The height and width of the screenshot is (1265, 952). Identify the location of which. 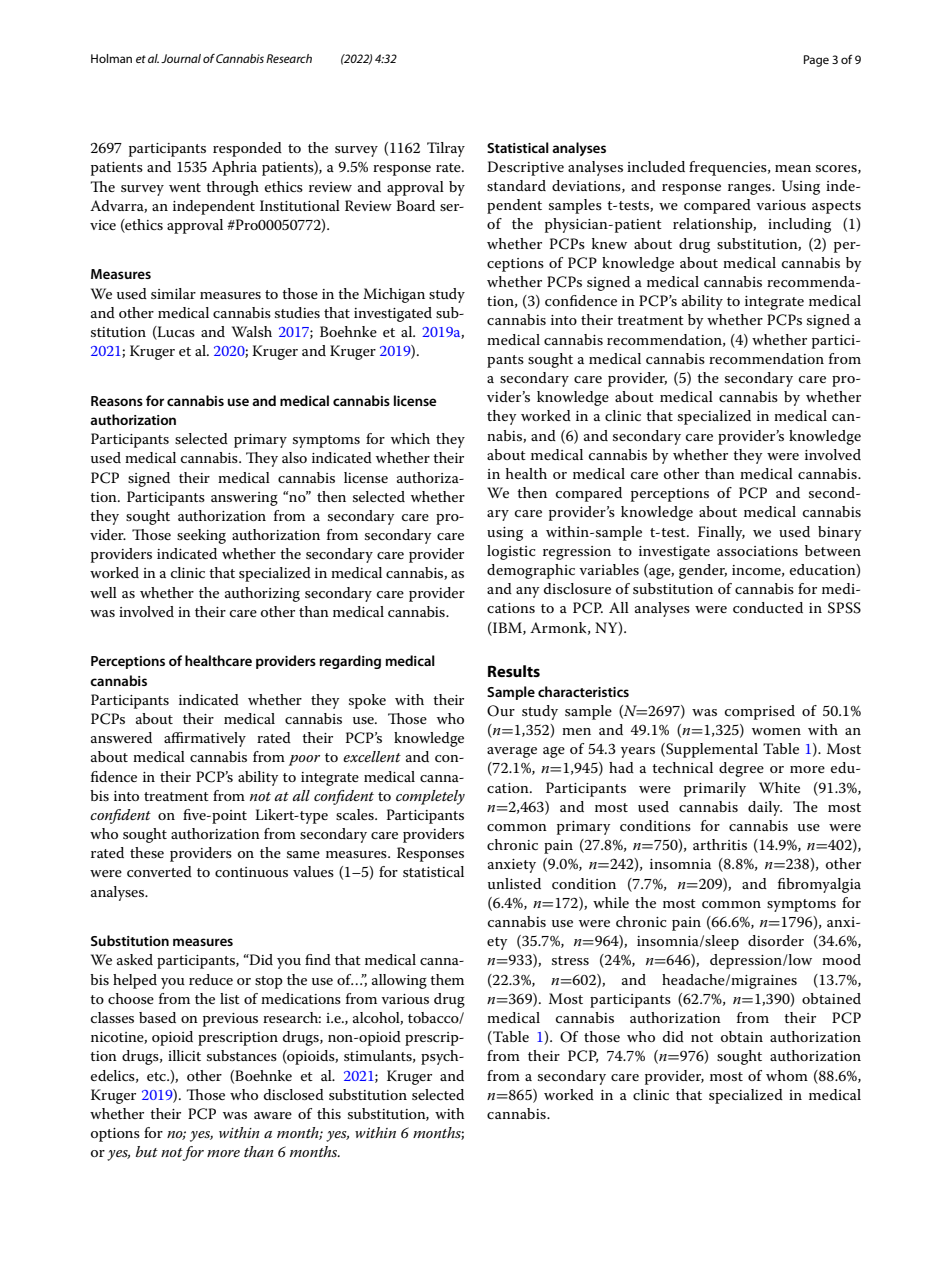
(410, 438).
